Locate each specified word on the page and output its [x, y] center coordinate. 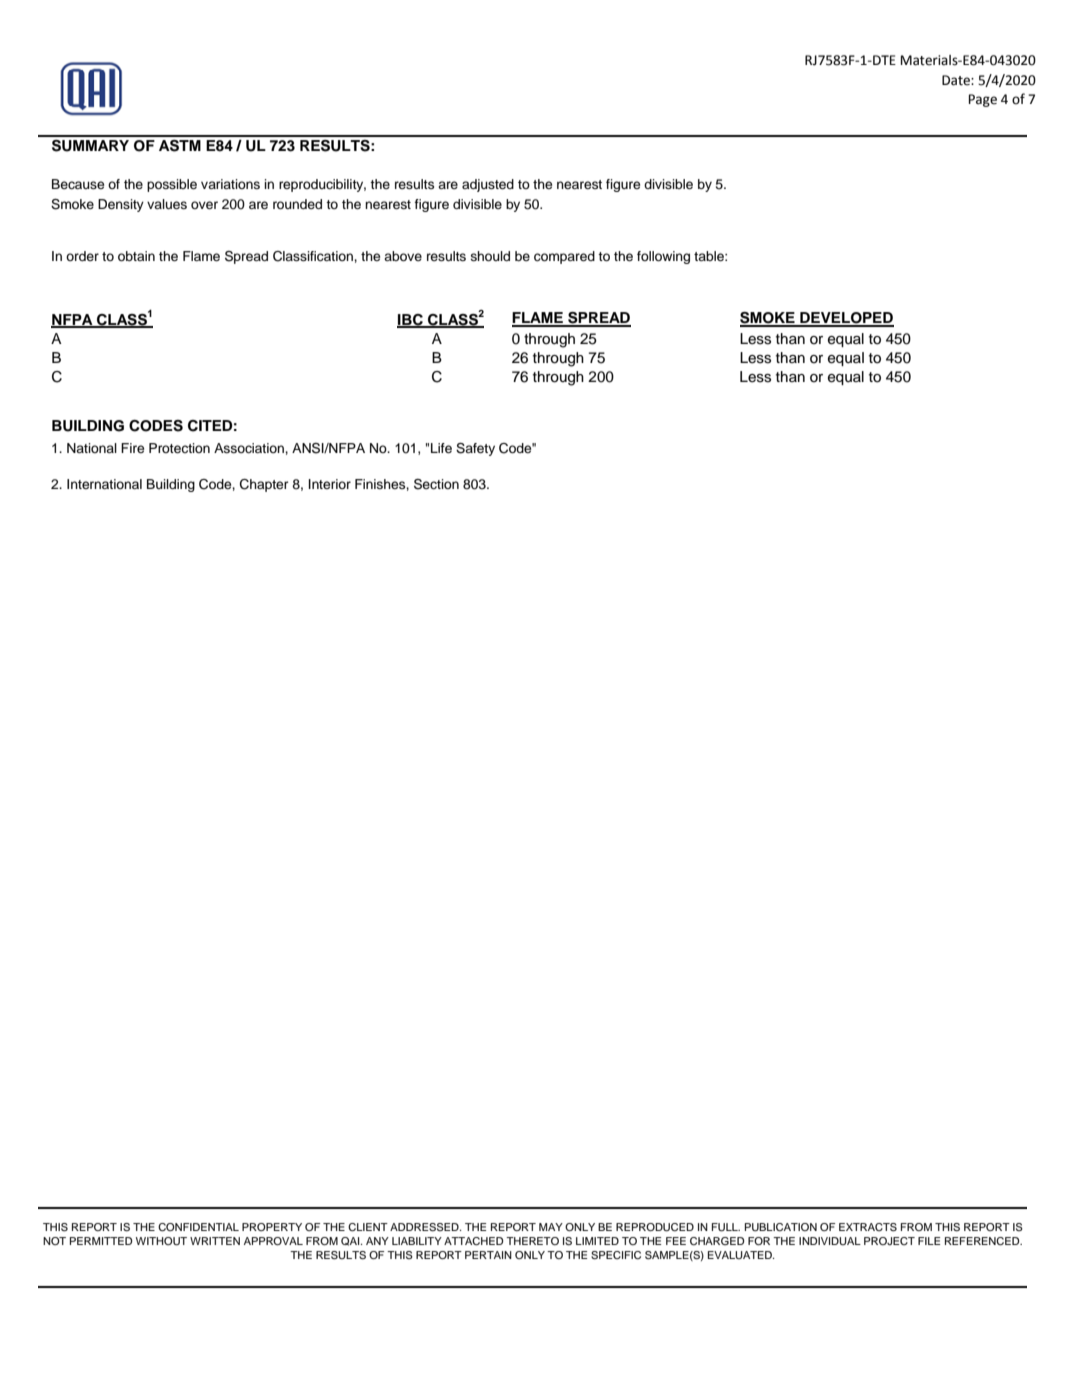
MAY [551, 1227]
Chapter [264, 485]
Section [436, 484]
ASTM [180, 146]
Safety [475, 449]
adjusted [488, 185]
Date [957, 80]
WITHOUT [161, 1241]
